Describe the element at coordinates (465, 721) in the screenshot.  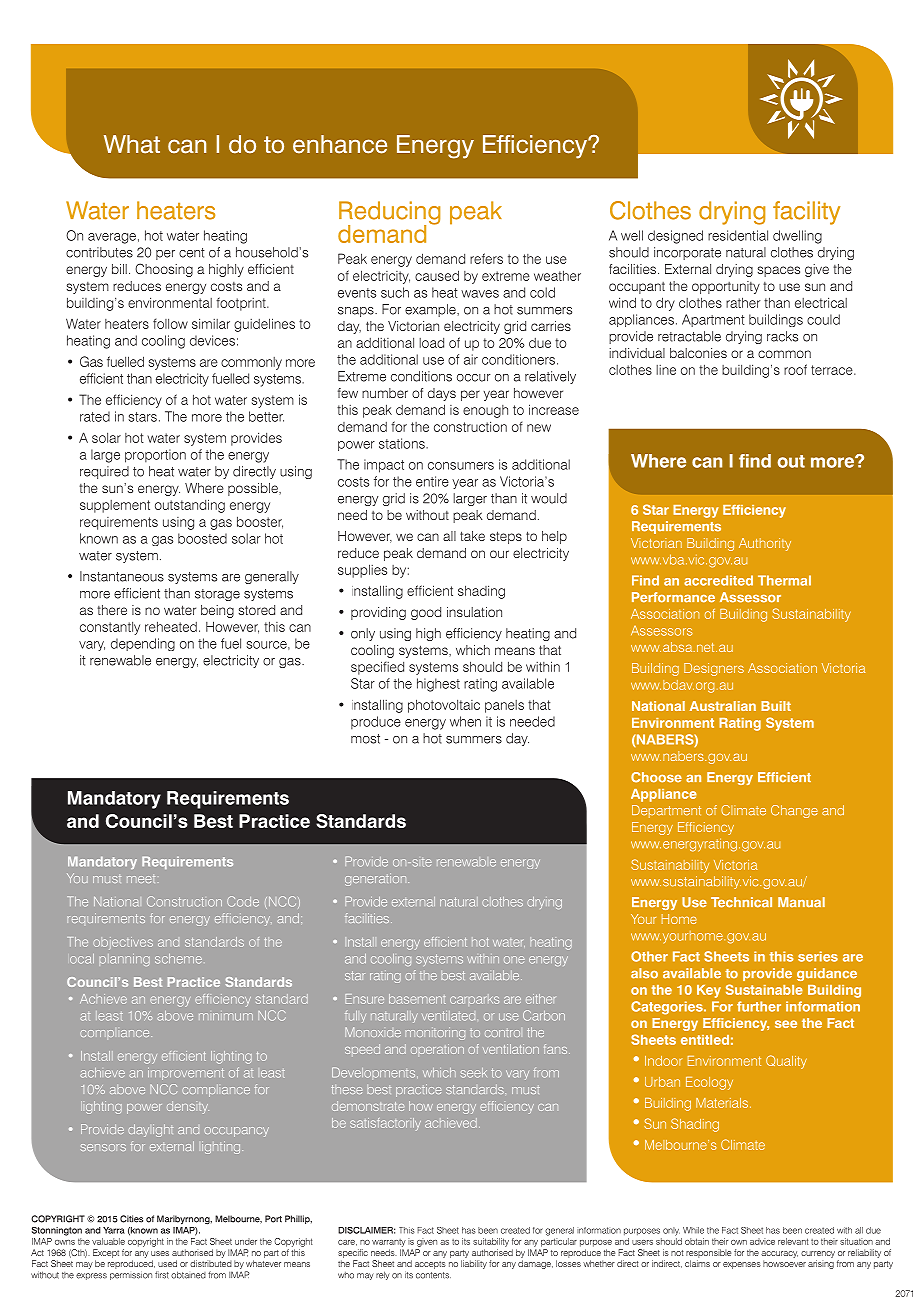
I see `when` at that location.
